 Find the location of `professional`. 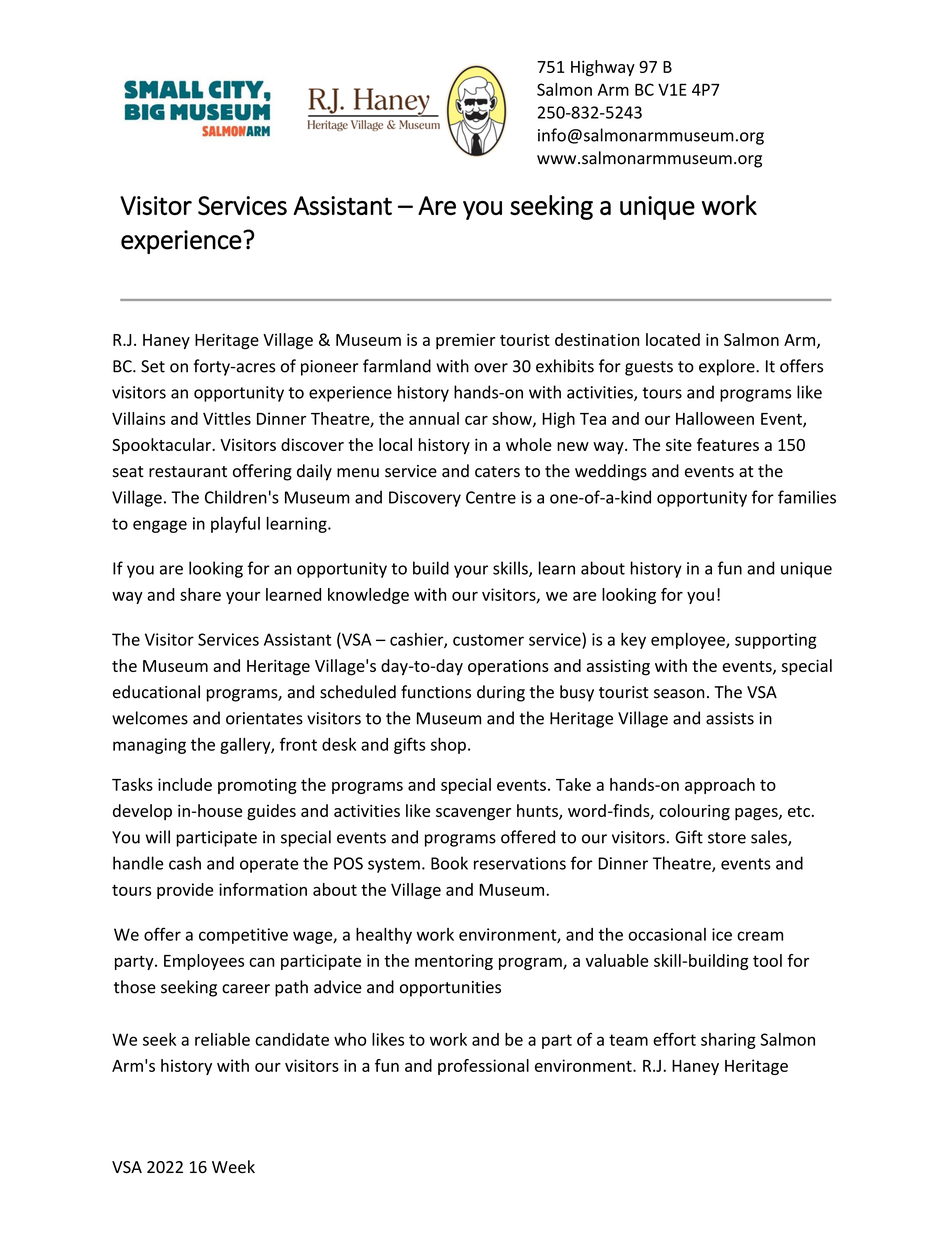

professional is located at coordinates (483, 1067).
